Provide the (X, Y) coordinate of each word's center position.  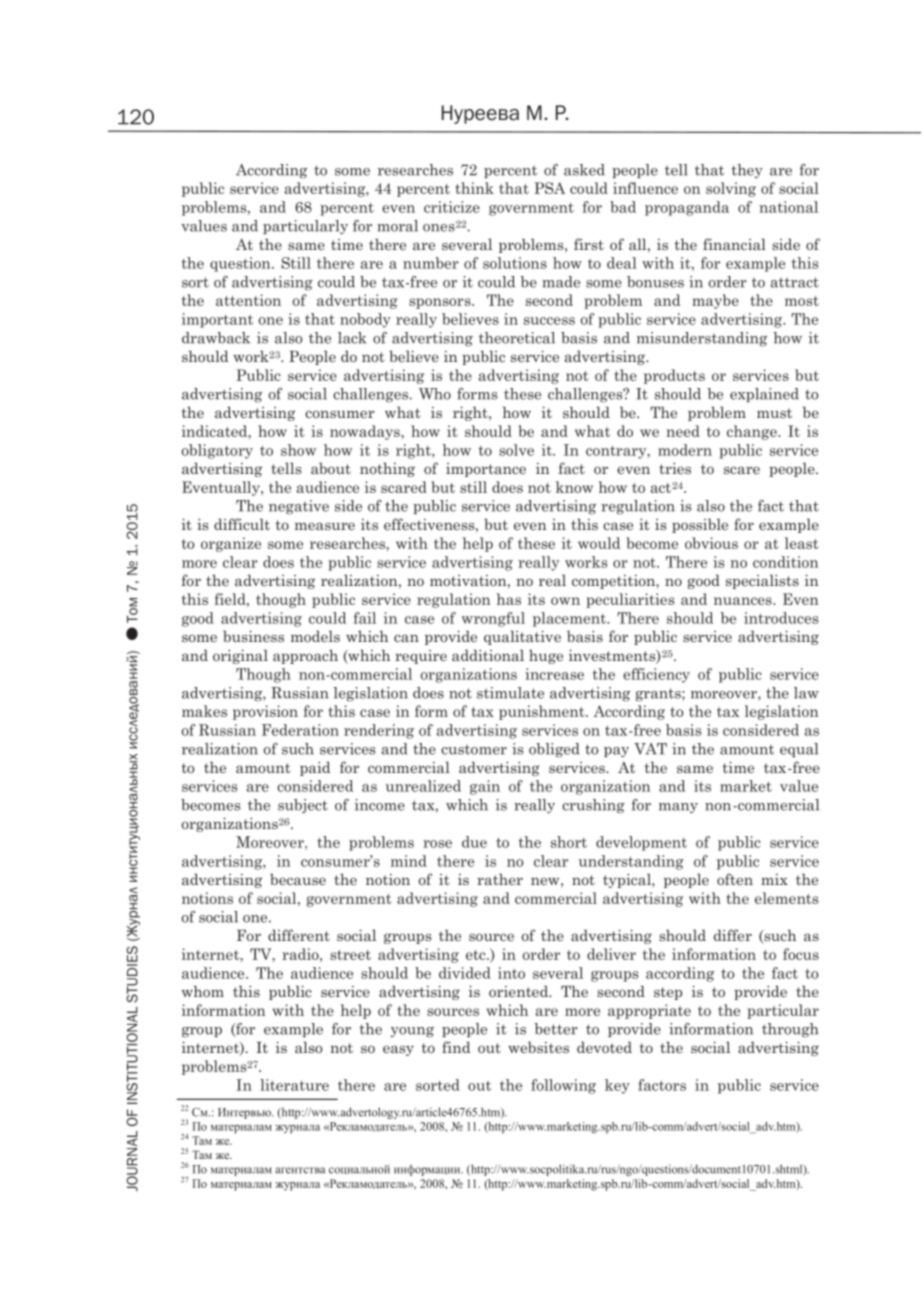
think (474, 188)
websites (538, 1047)
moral (398, 226)
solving (731, 189)
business (253, 636)
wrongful (493, 619)
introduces (781, 618)
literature (294, 1085)
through (790, 1030)
